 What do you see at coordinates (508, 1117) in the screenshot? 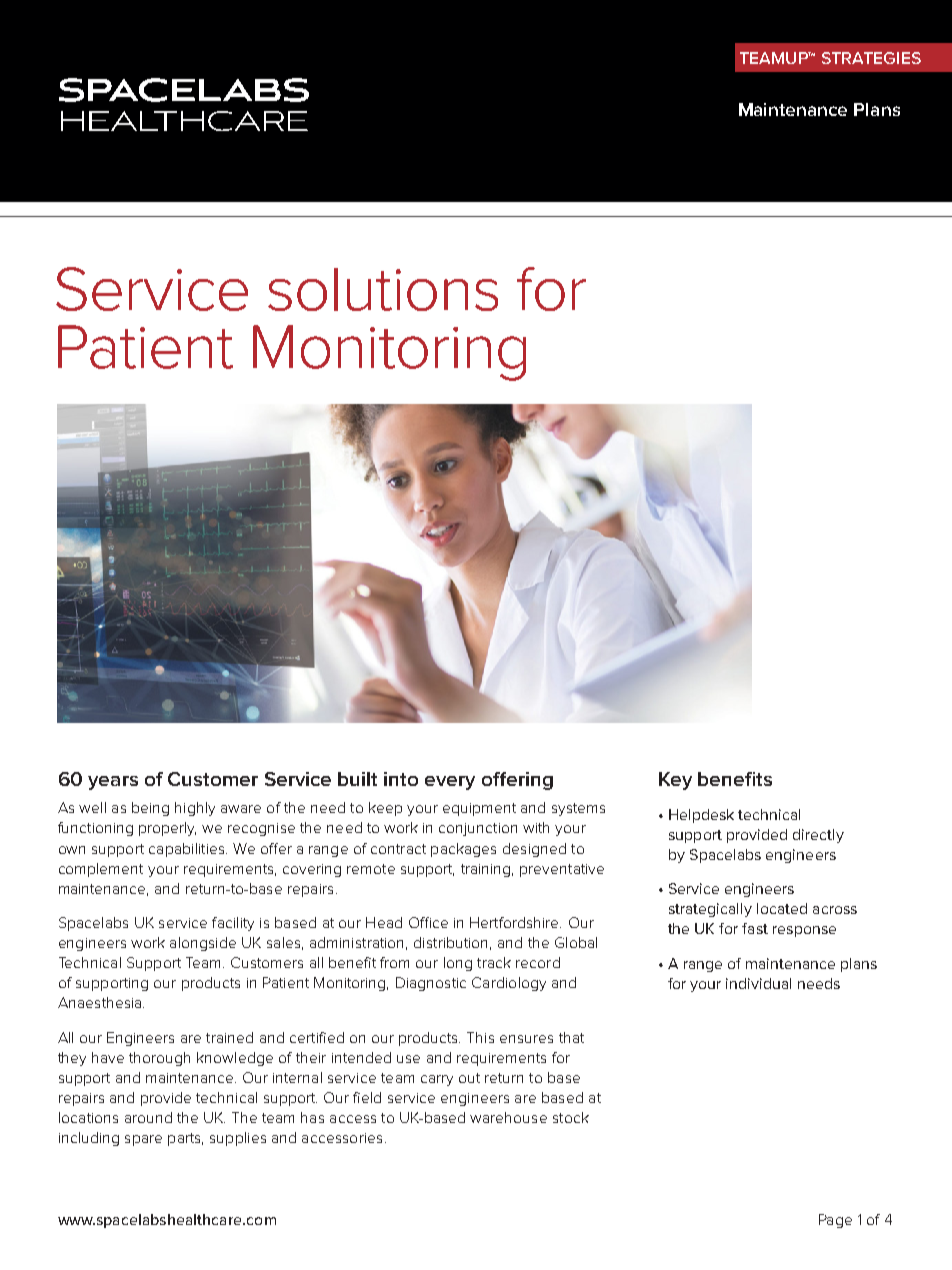
I see `warehouse` at bounding box center [508, 1117].
